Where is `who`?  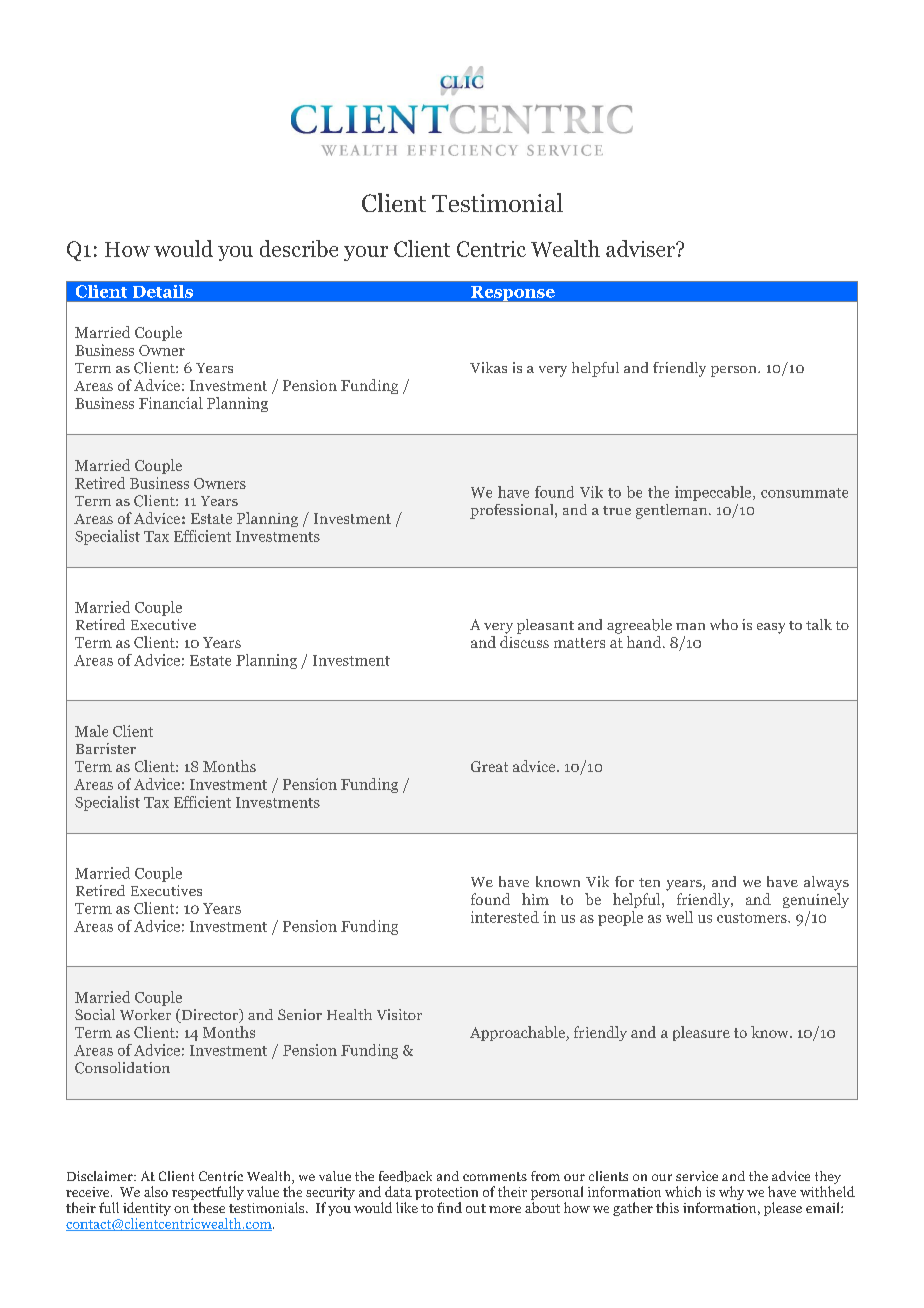 who is located at coordinates (724, 624).
